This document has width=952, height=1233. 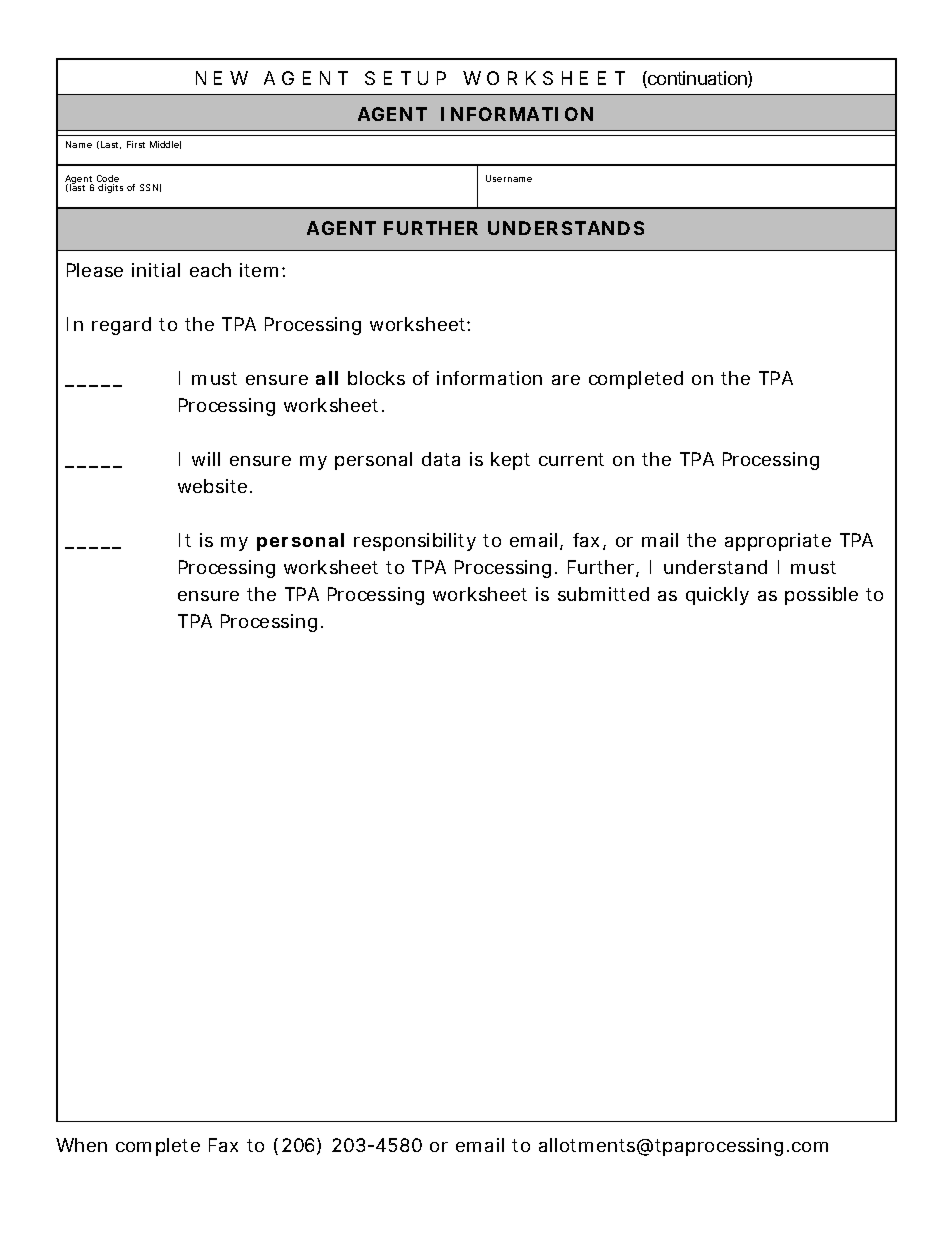 What do you see at coordinates (259, 270) in the document?
I see `item` at bounding box center [259, 270].
